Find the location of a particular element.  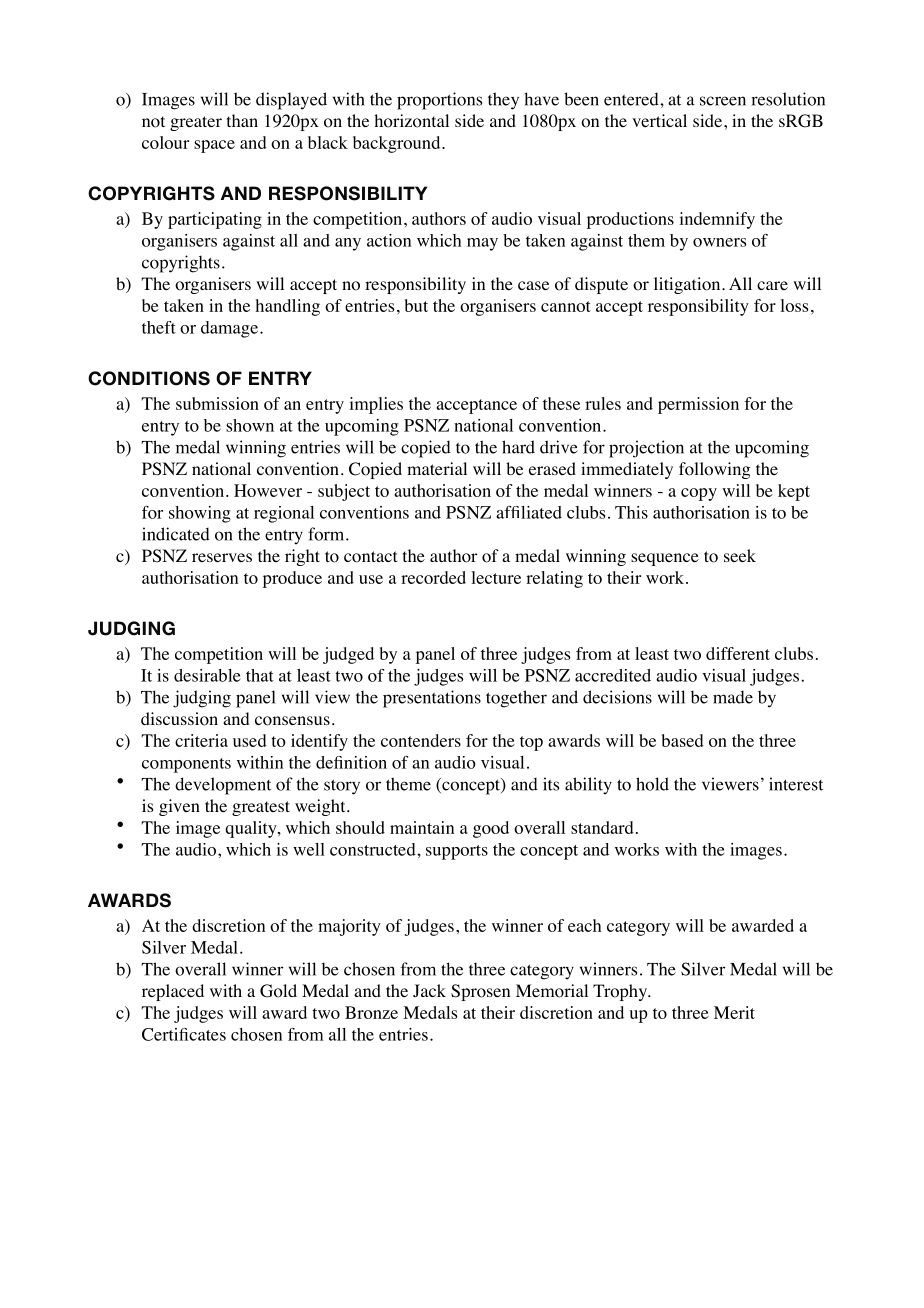

damage is located at coordinates (229, 329).
